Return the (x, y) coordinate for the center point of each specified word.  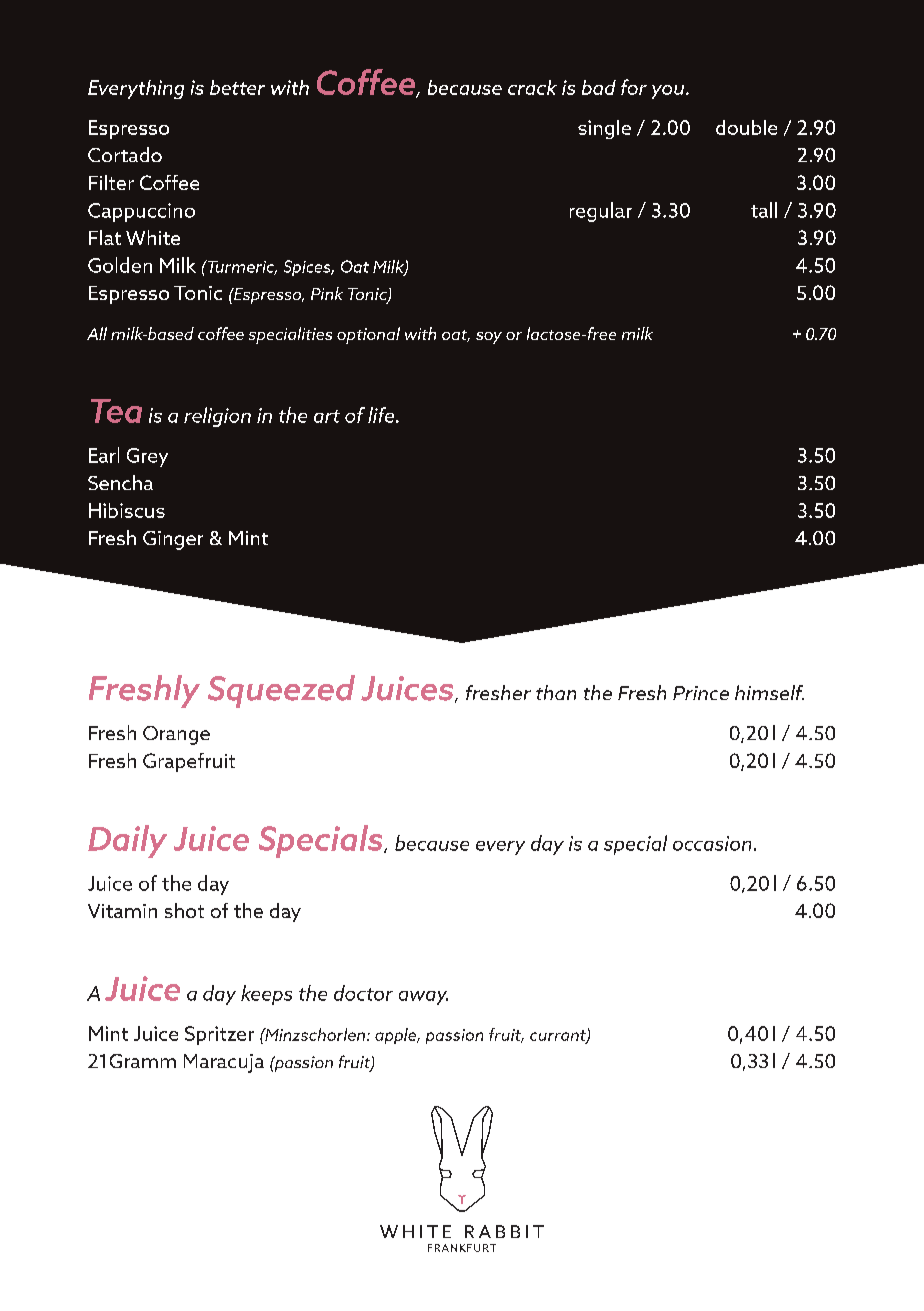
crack (532, 87)
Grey (147, 457)
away (423, 998)
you (669, 92)
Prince (701, 693)
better (237, 87)
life (382, 415)
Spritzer (219, 1035)
